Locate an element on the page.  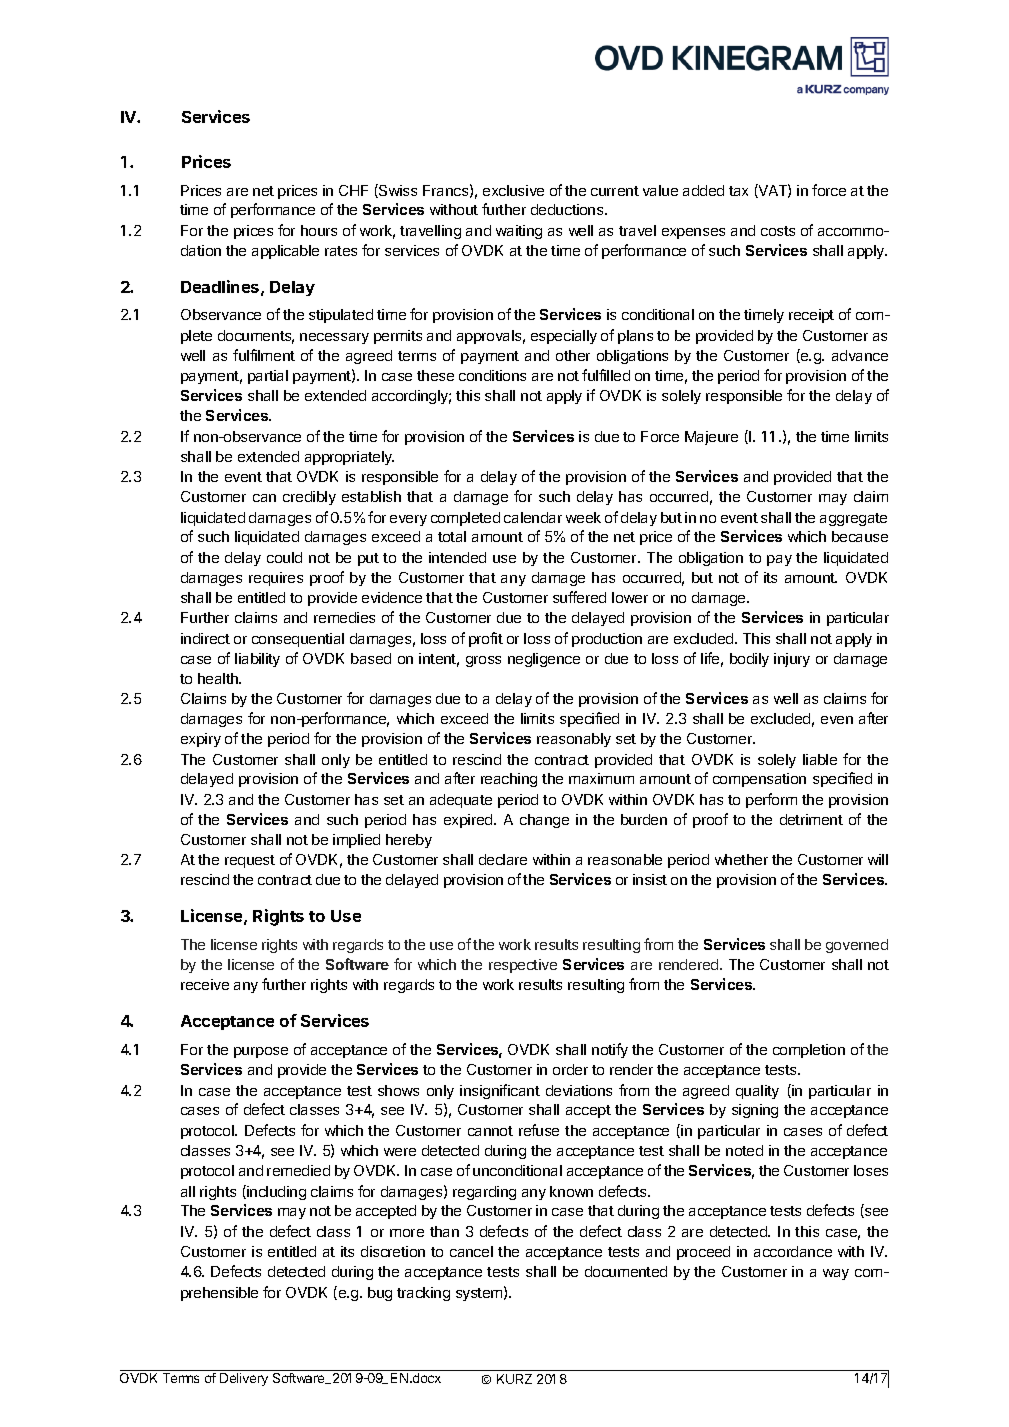
reaching is located at coordinates (509, 780).
